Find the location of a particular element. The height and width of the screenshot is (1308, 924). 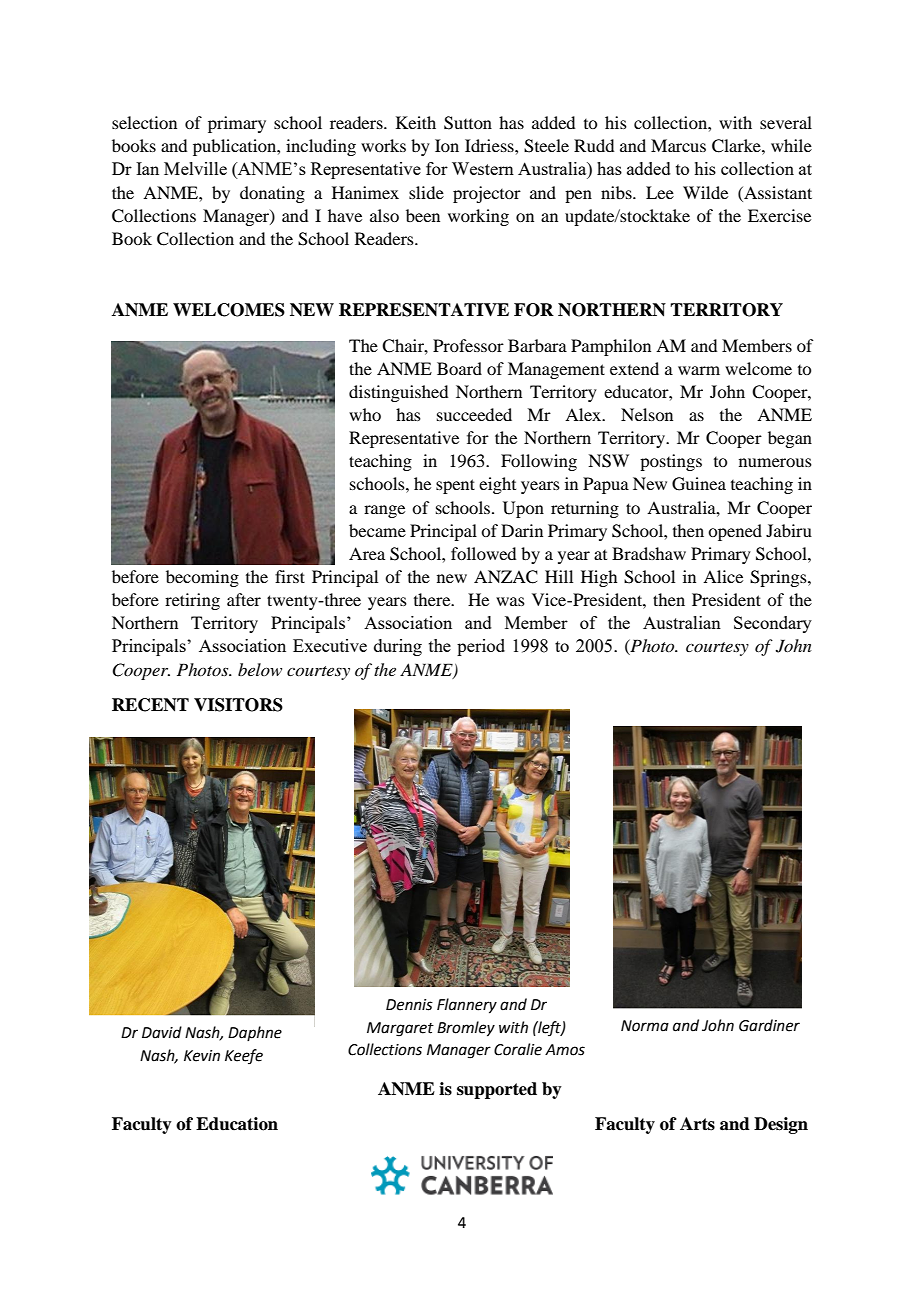

Education is located at coordinates (237, 1124).
